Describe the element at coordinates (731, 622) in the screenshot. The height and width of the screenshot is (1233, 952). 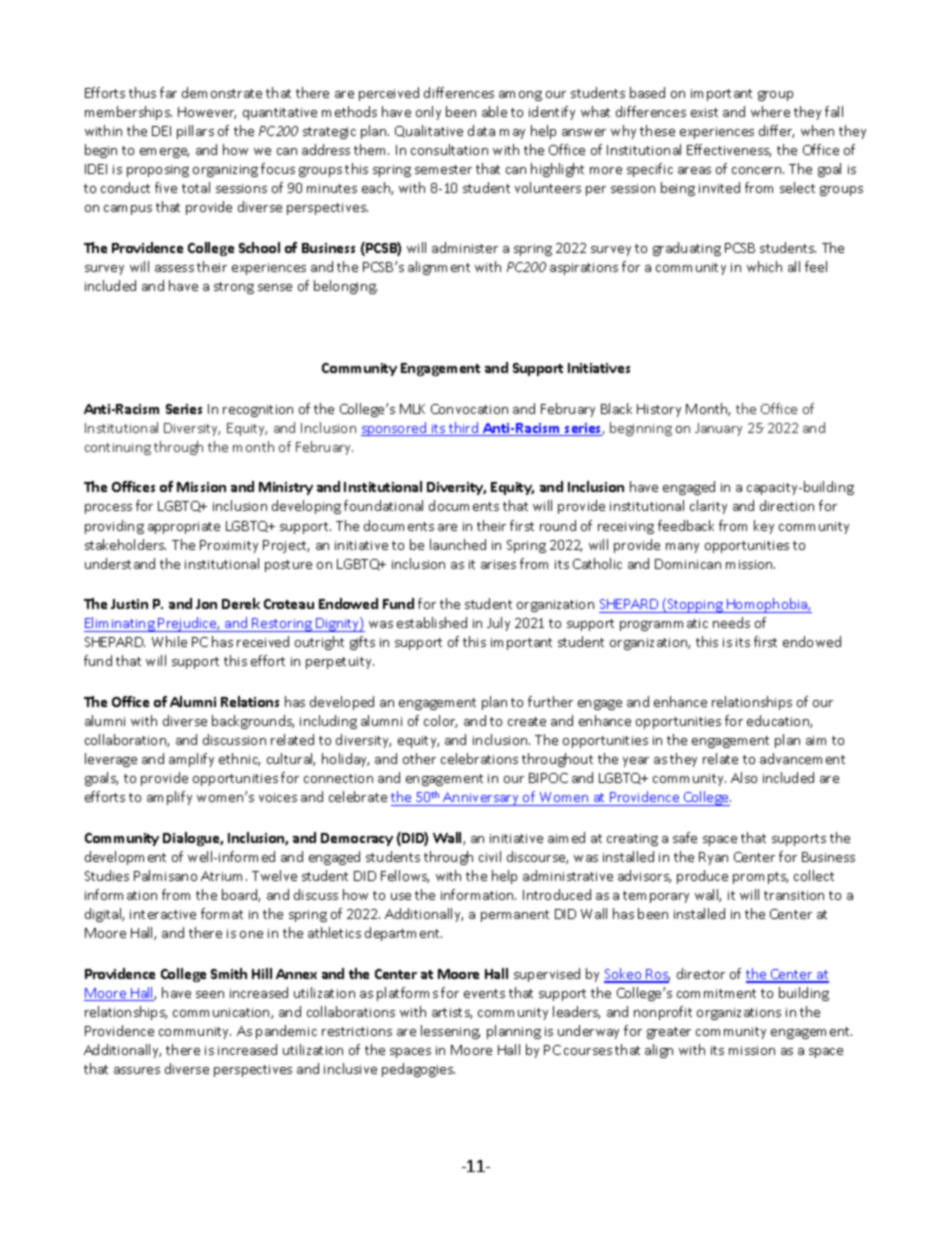
I see `needs` at that location.
